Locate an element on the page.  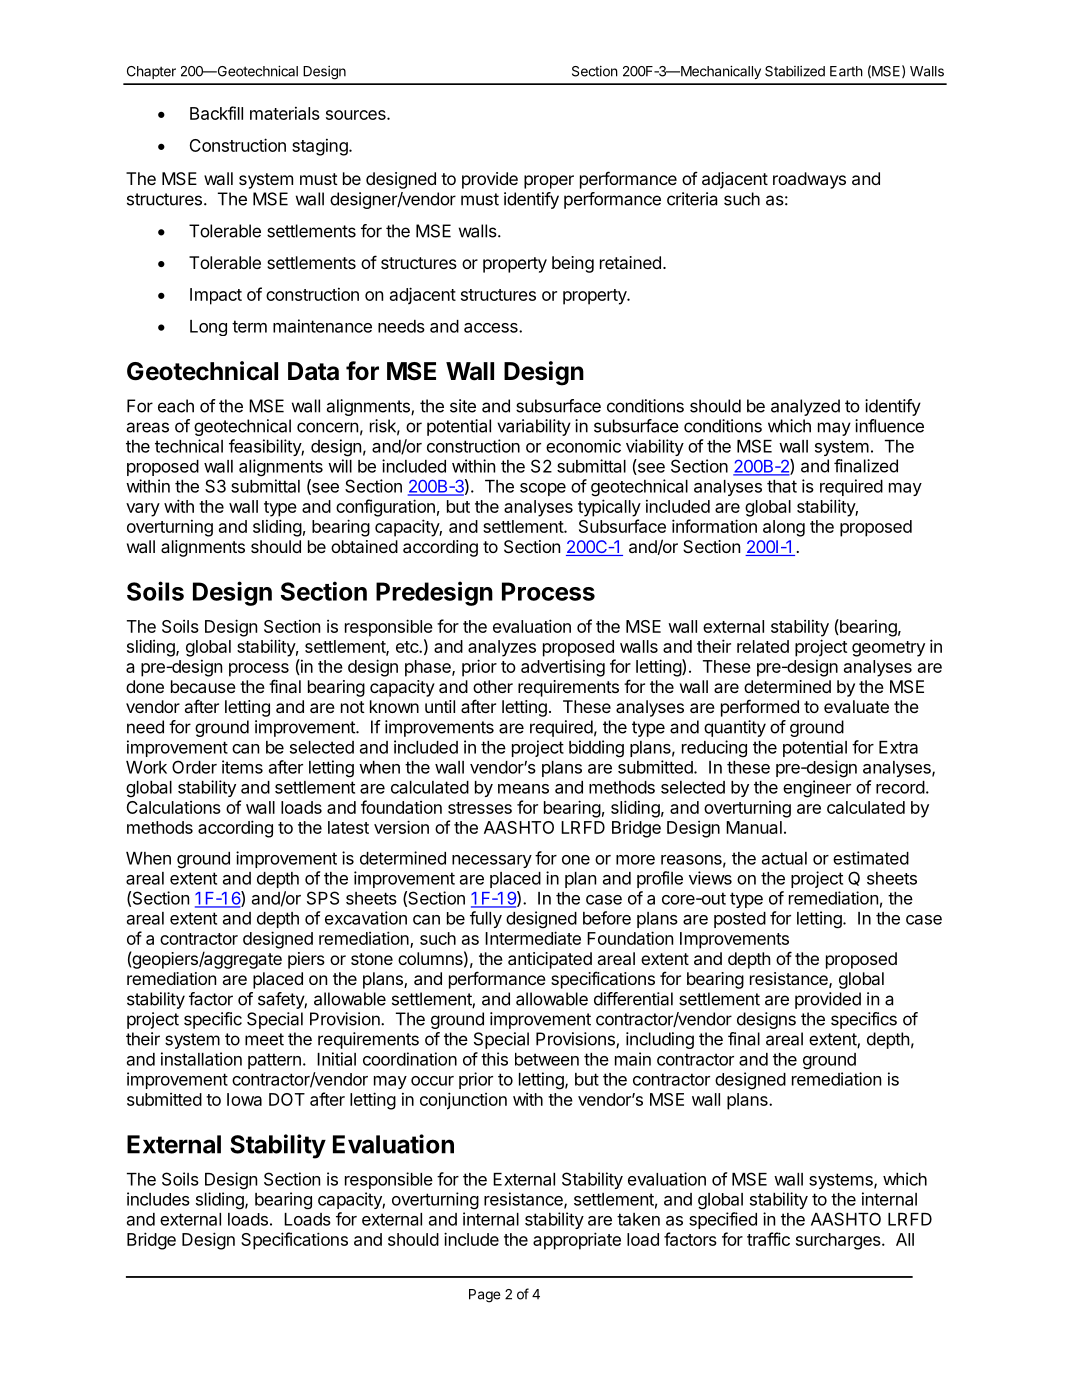
Page is located at coordinates (485, 1296).
